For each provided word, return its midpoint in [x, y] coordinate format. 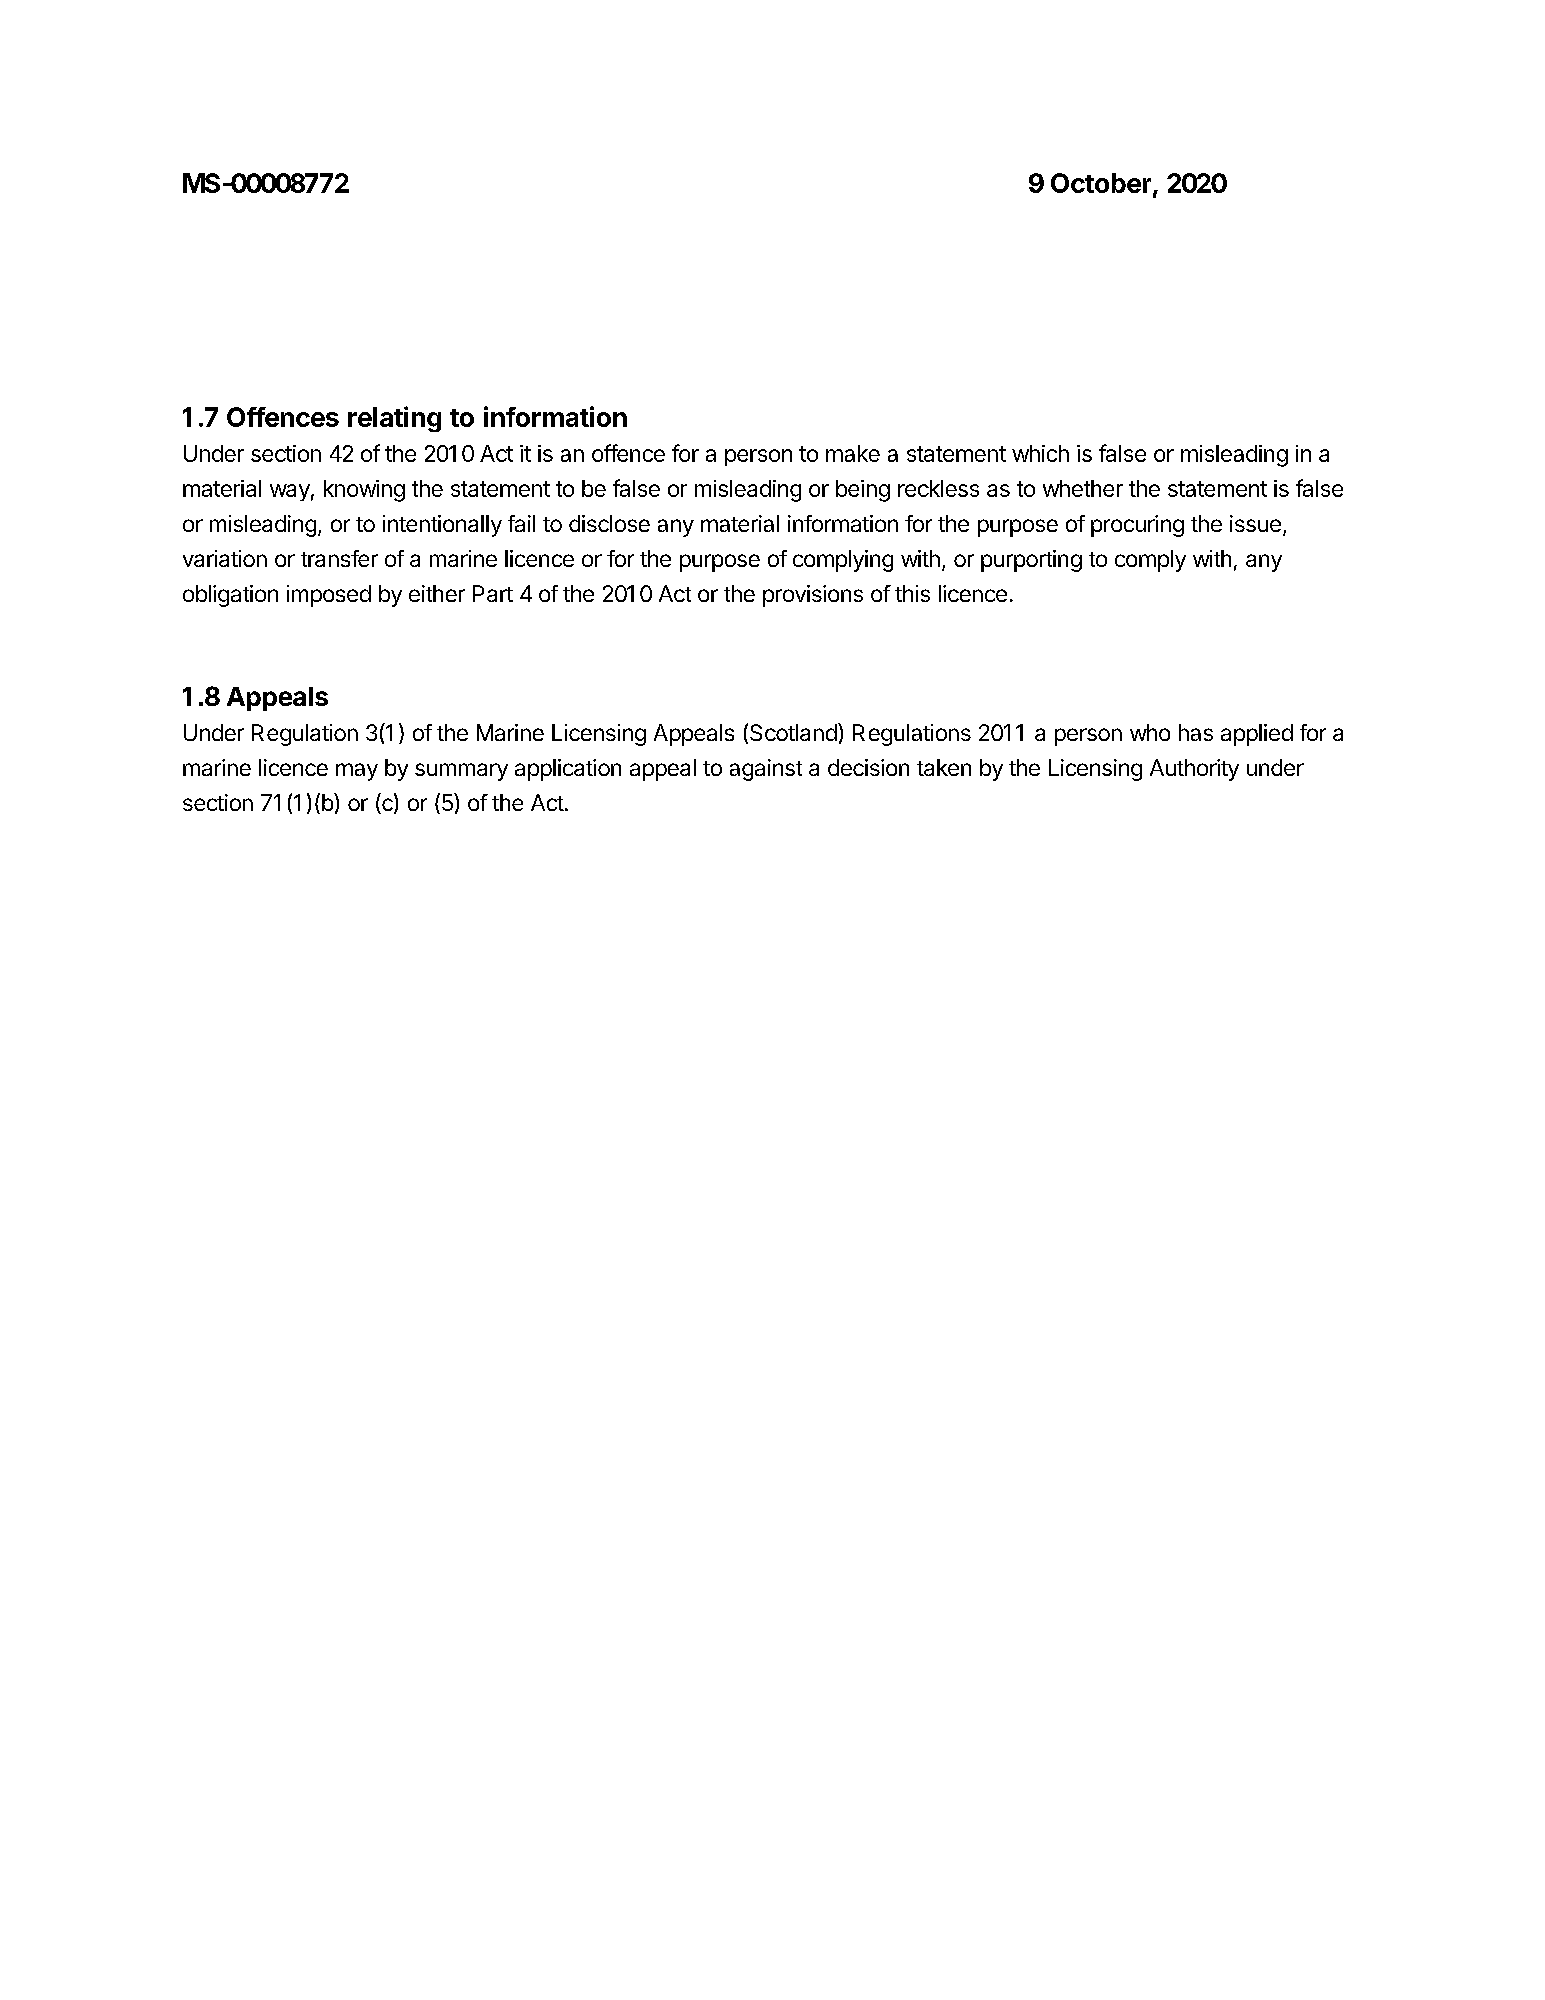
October [1101, 183]
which [1040, 453]
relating [394, 419]
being [863, 491]
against [766, 770]
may [357, 772]
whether [1083, 488]
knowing [364, 491]
